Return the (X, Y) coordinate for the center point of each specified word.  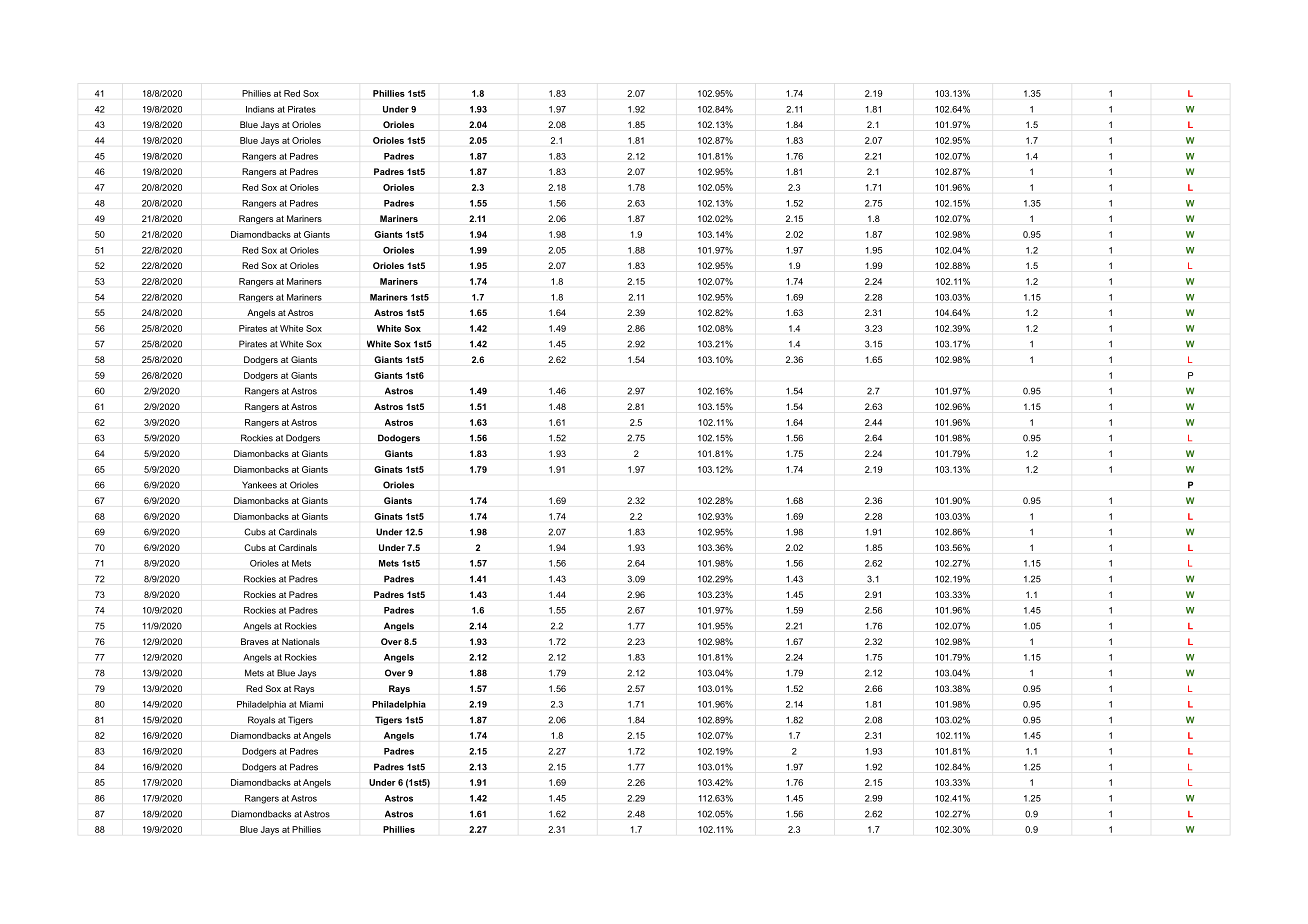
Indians (260, 109)
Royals (261, 721)
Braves (255, 641)
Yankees (259, 485)
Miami (311, 704)
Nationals (301, 641)
